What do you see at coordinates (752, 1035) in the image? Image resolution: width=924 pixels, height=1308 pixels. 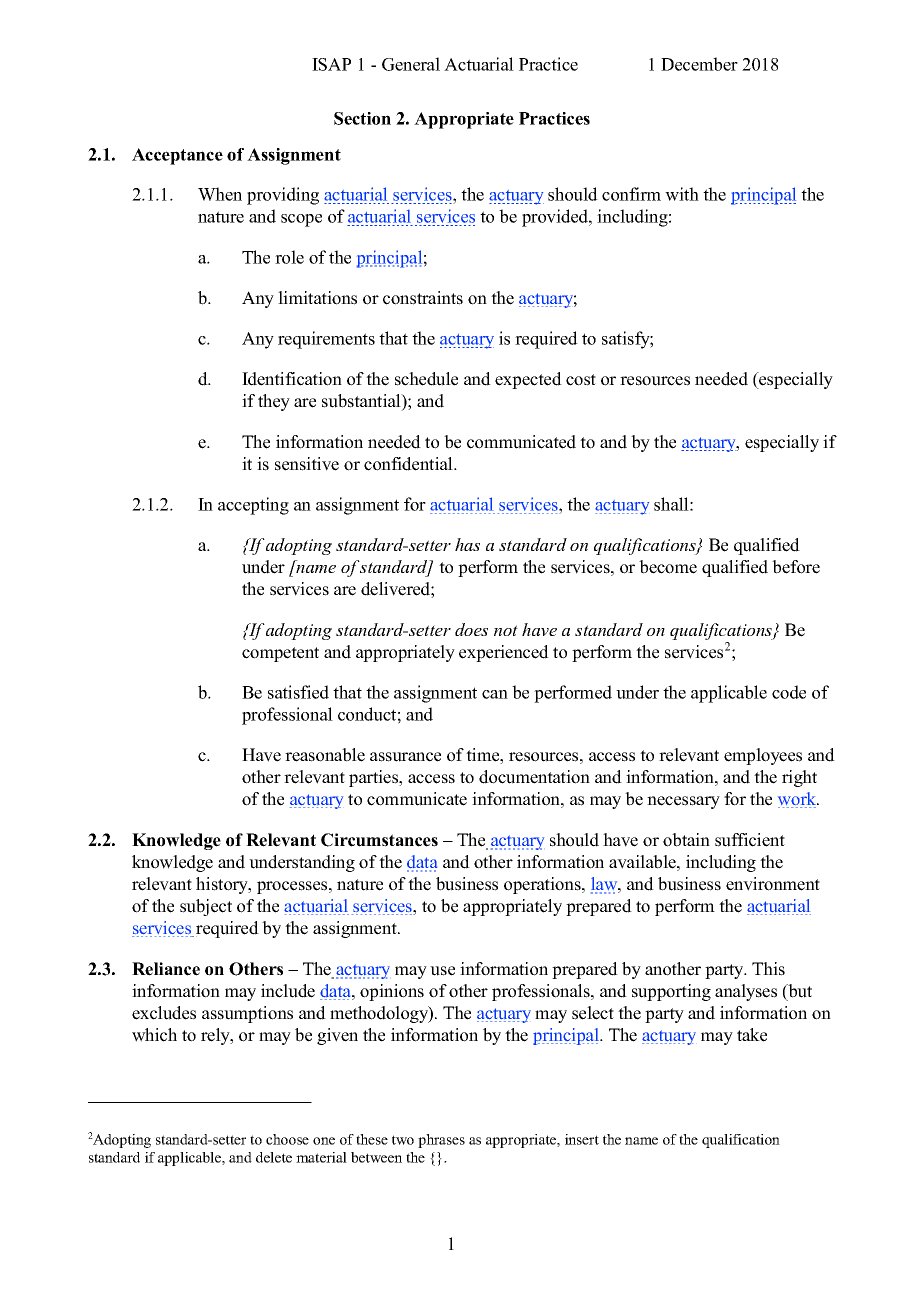 I see `take` at bounding box center [752, 1035].
